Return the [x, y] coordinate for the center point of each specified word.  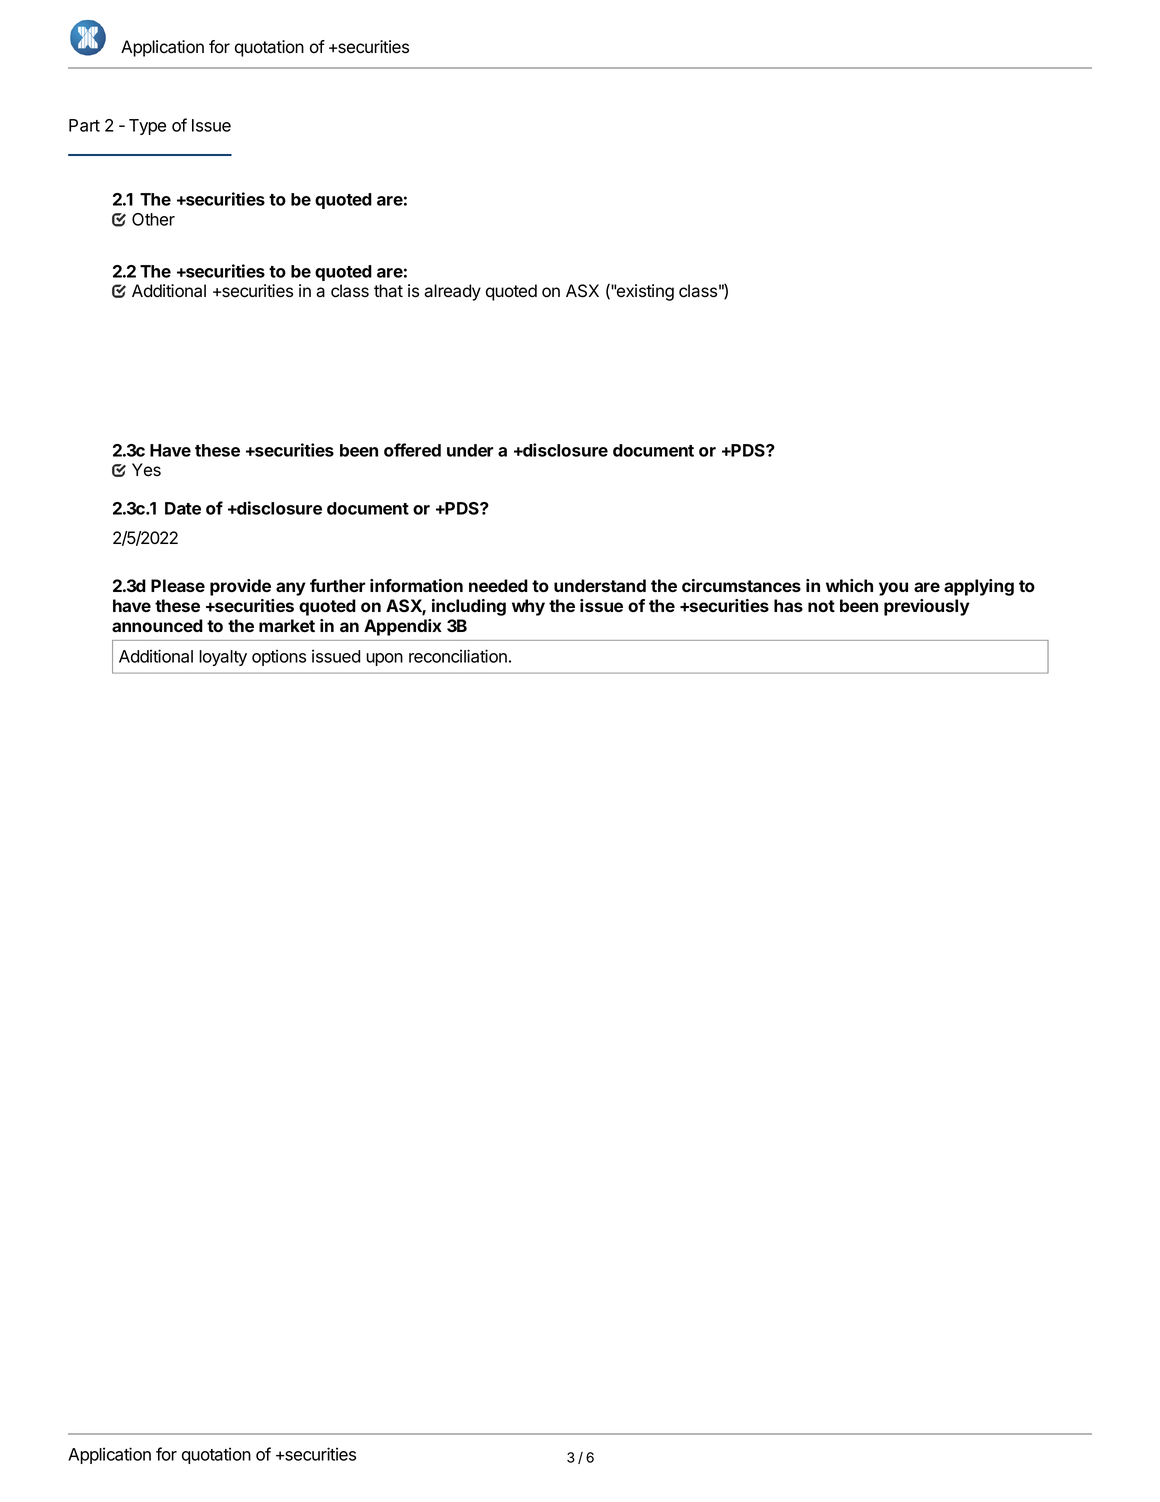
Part [84, 125]
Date [183, 508]
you [893, 589]
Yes [146, 470]
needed [498, 585]
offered [412, 450]
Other [153, 219]
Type [147, 127]
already [452, 292]
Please [178, 585]
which [849, 585]
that [388, 291]
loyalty [223, 658]
